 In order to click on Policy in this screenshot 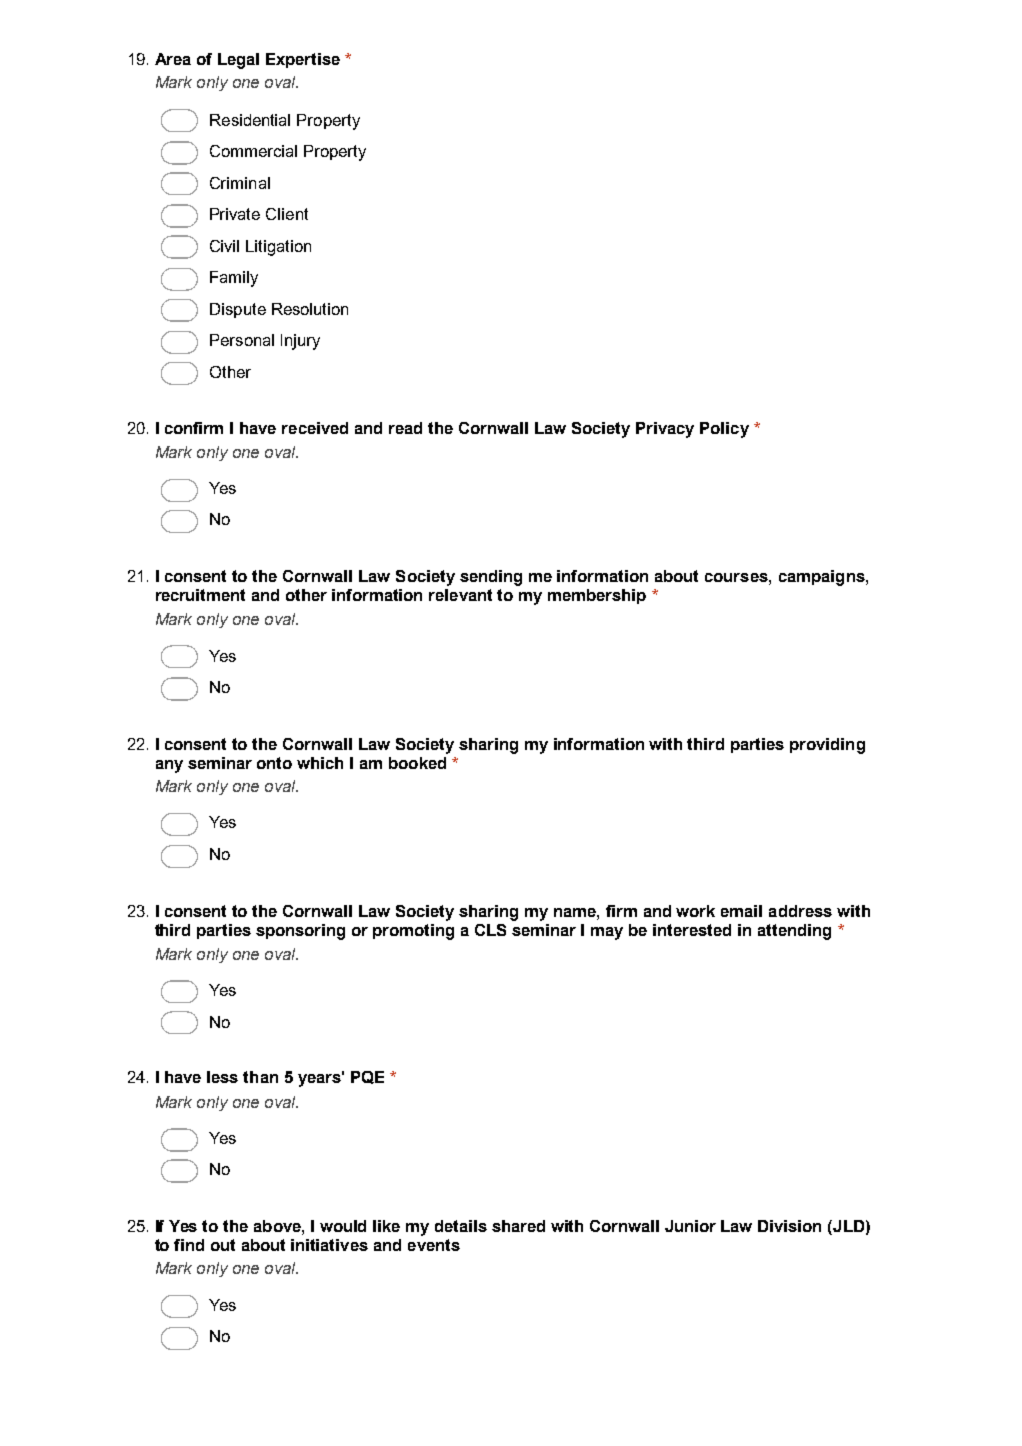, I will do `click(724, 430)`.
